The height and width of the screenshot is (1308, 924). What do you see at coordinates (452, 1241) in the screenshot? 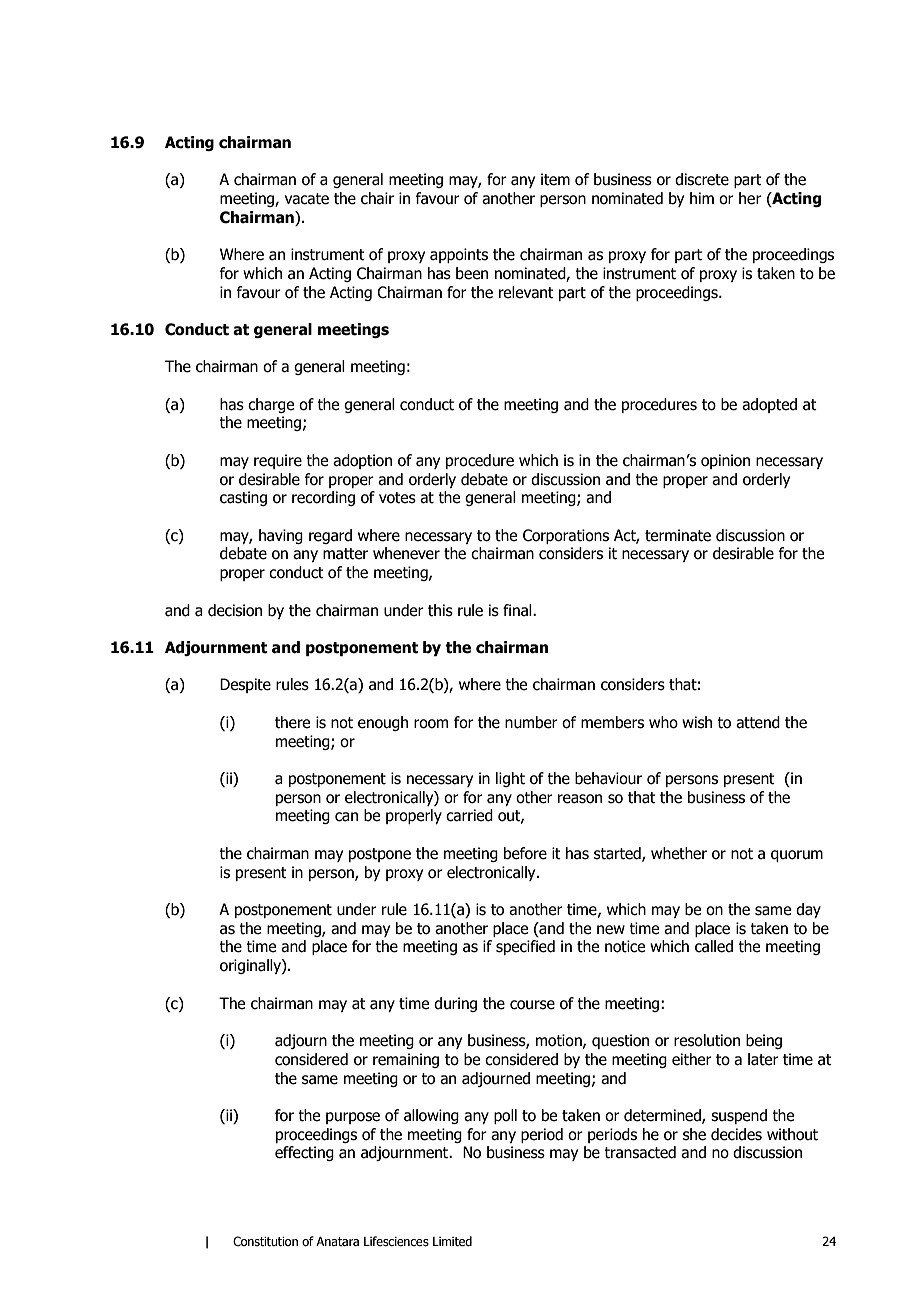
I see `Limited` at bounding box center [452, 1241].
